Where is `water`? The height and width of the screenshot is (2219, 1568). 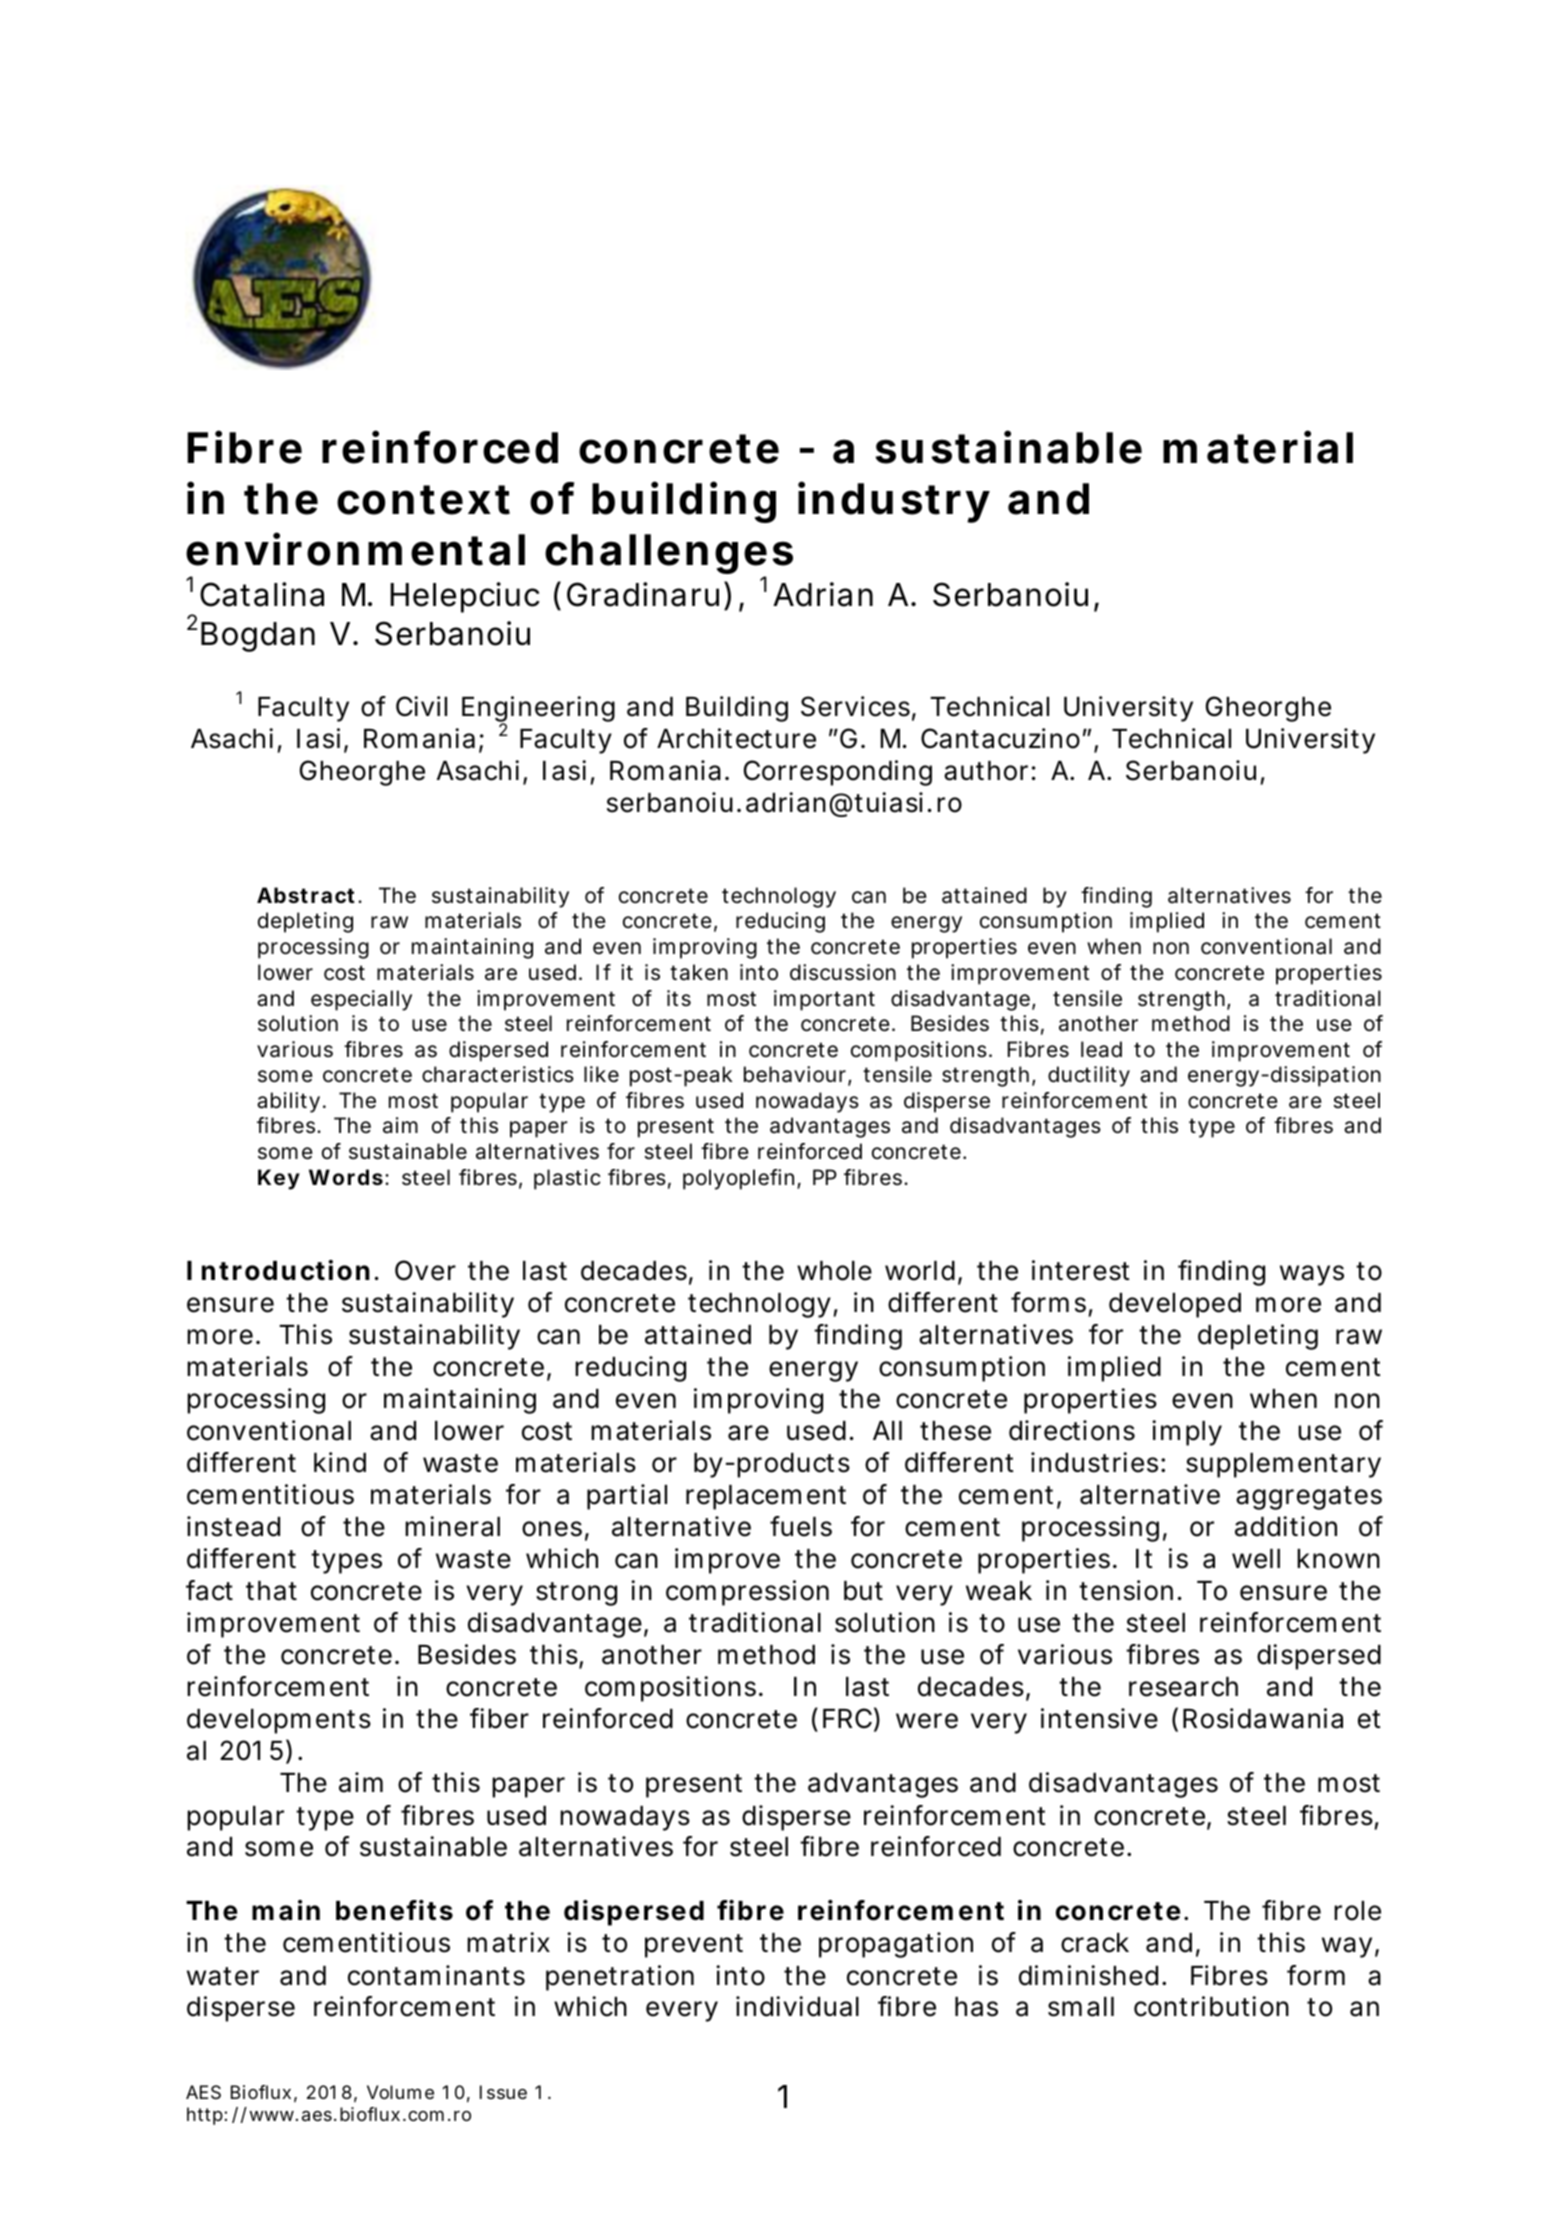
water is located at coordinates (223, 1976).
